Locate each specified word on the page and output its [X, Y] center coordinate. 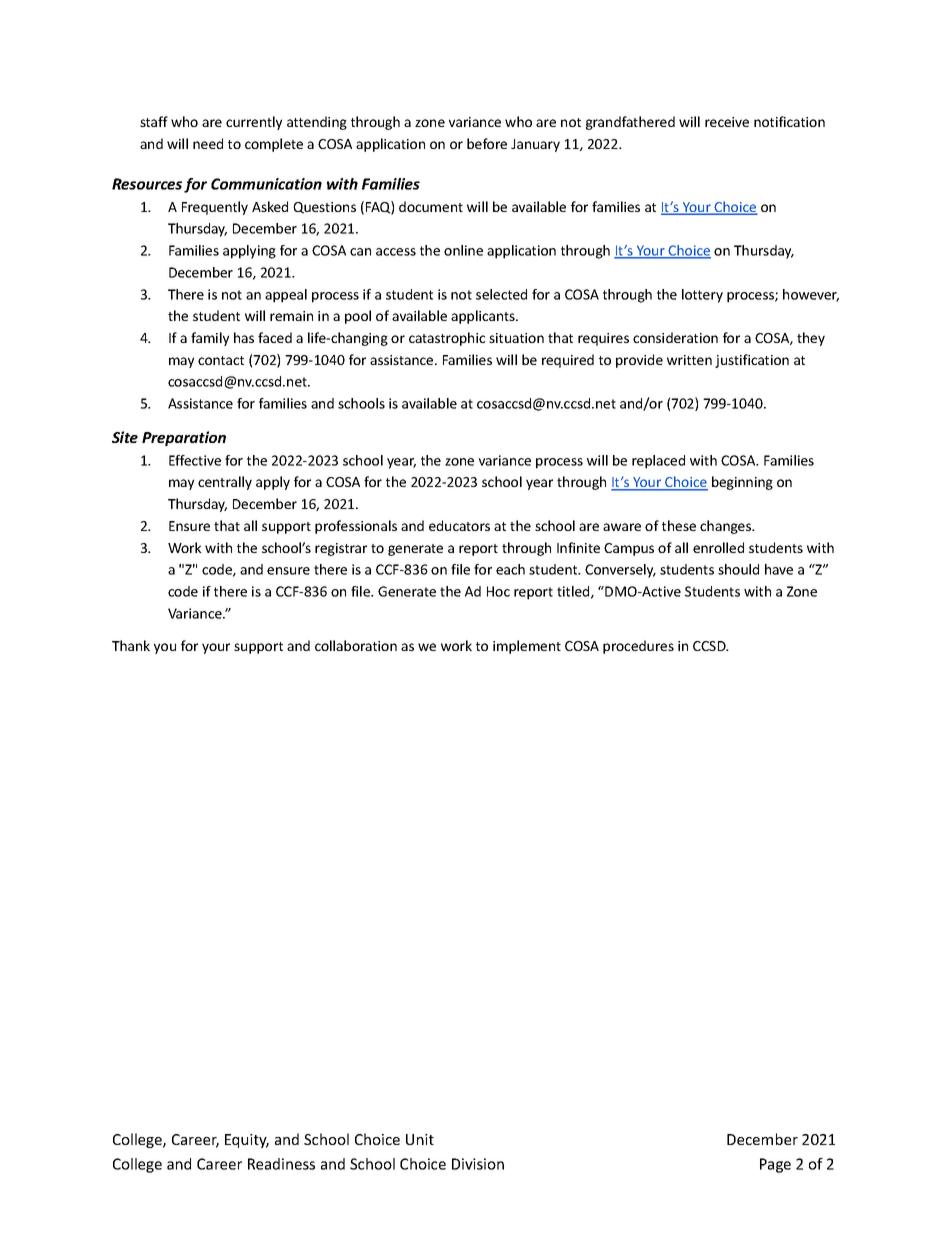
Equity [247, 1141]
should [738, 569]
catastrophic [447, 339]
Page [775, 1165]
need [208, 143]
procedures [638, 647]
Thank [131, 645]
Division [478, 1164]
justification [752, 361]
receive [727, 122]
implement [527, 647]
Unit [420, 1139]
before [487, 143]
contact [221, 360]
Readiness [281, 1164]
